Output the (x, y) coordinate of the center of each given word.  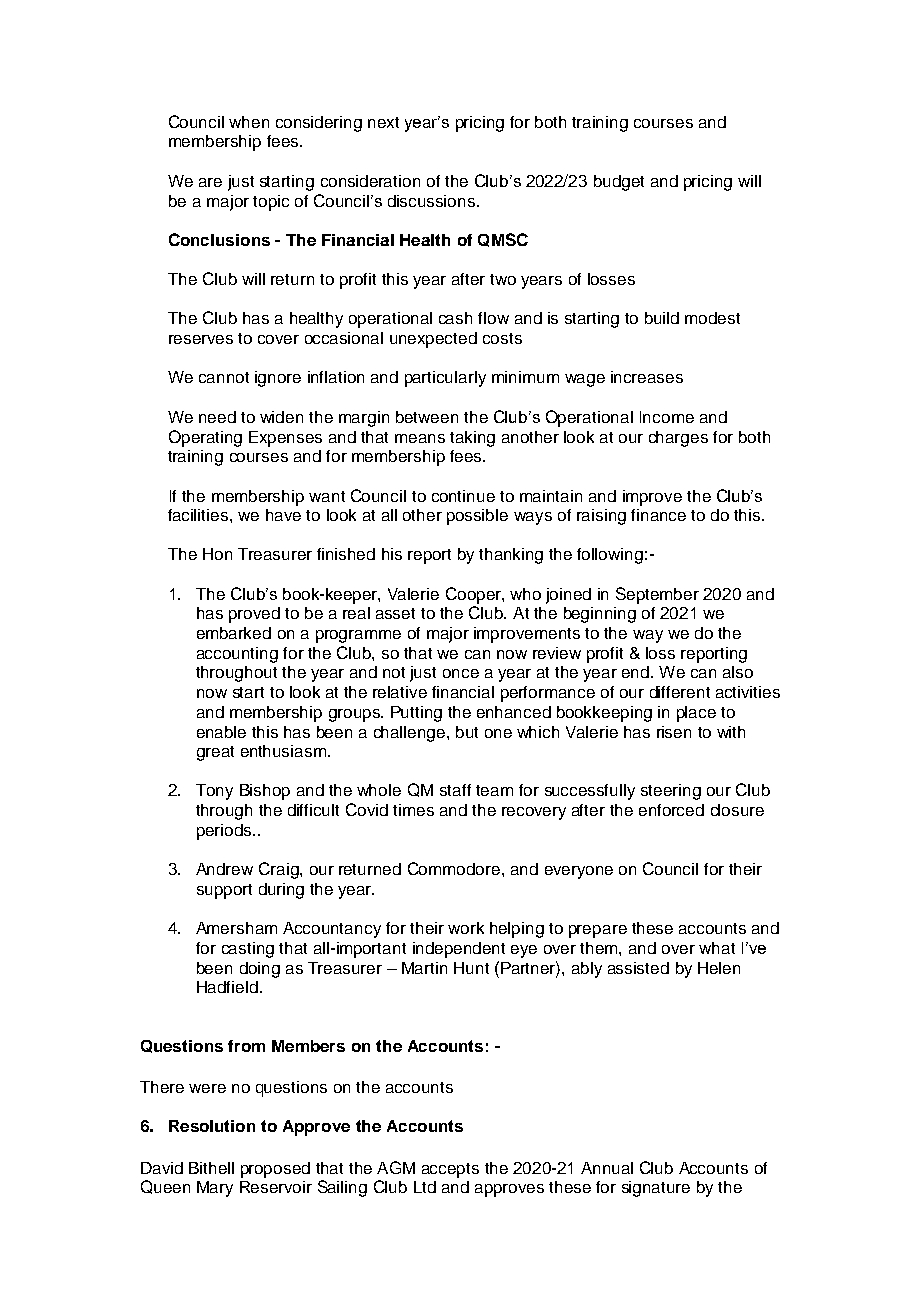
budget (619, 183)
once (461, 673)
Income (667, 417)
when (249, 122)
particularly (445, 379)
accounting (237, 655)
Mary (215, 1189)
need (217, 417)
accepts (450, 1170)
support (224, 891)
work (466, 928)
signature (656, 1189)
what (717, 948)
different (680, 692)
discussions (431, 201)
